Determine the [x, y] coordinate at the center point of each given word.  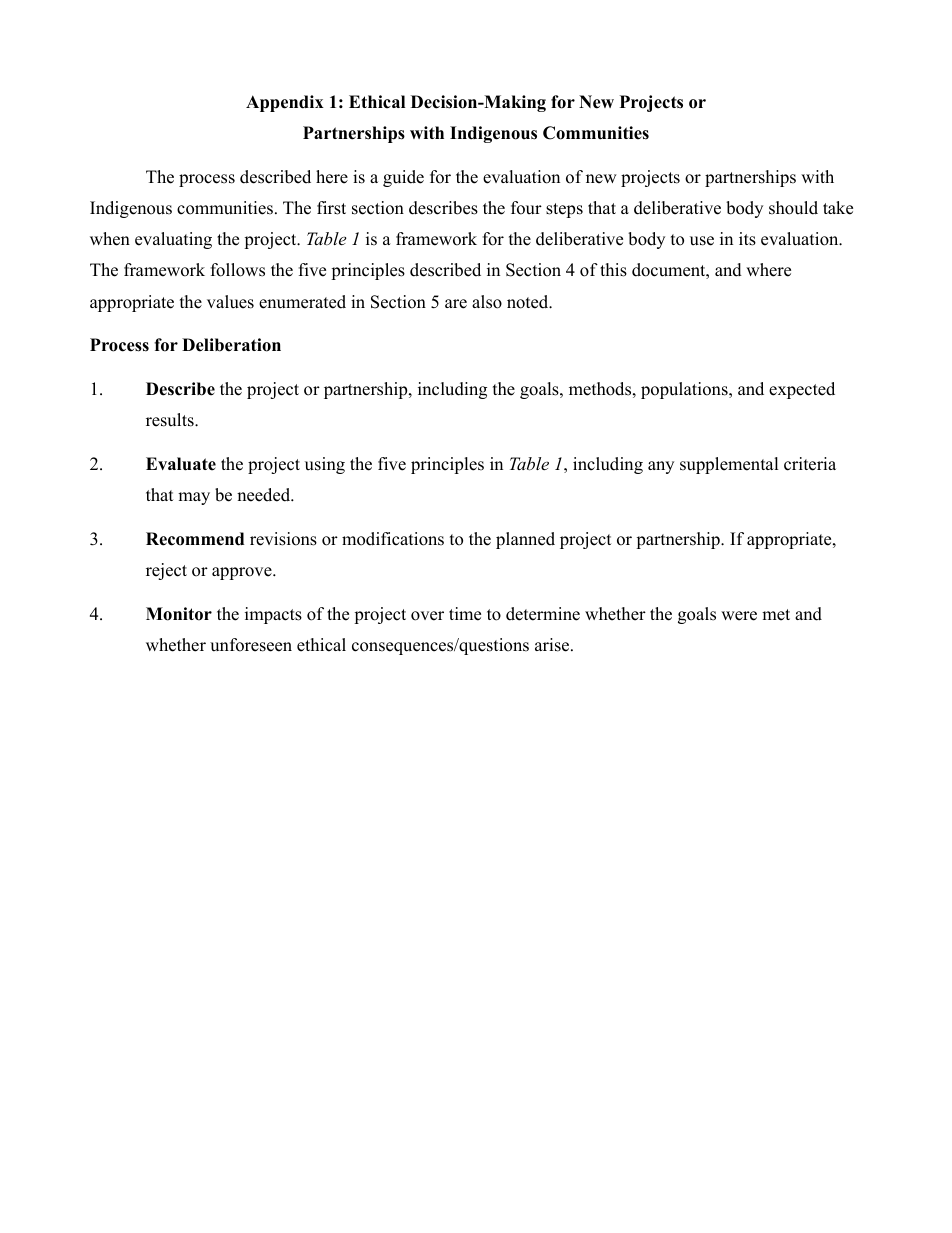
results [171, 420]
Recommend [195, 539]
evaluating [173, 240]
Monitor [179, 614]
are [456, 304]
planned [525, 540]
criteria [810, 464]
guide [403, 178]
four [526, 208]
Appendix [285, 103]
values [230, 302]
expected [802, 390]
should [793, 208]
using [325, 465]
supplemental [729, 465]
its [747, 239]
